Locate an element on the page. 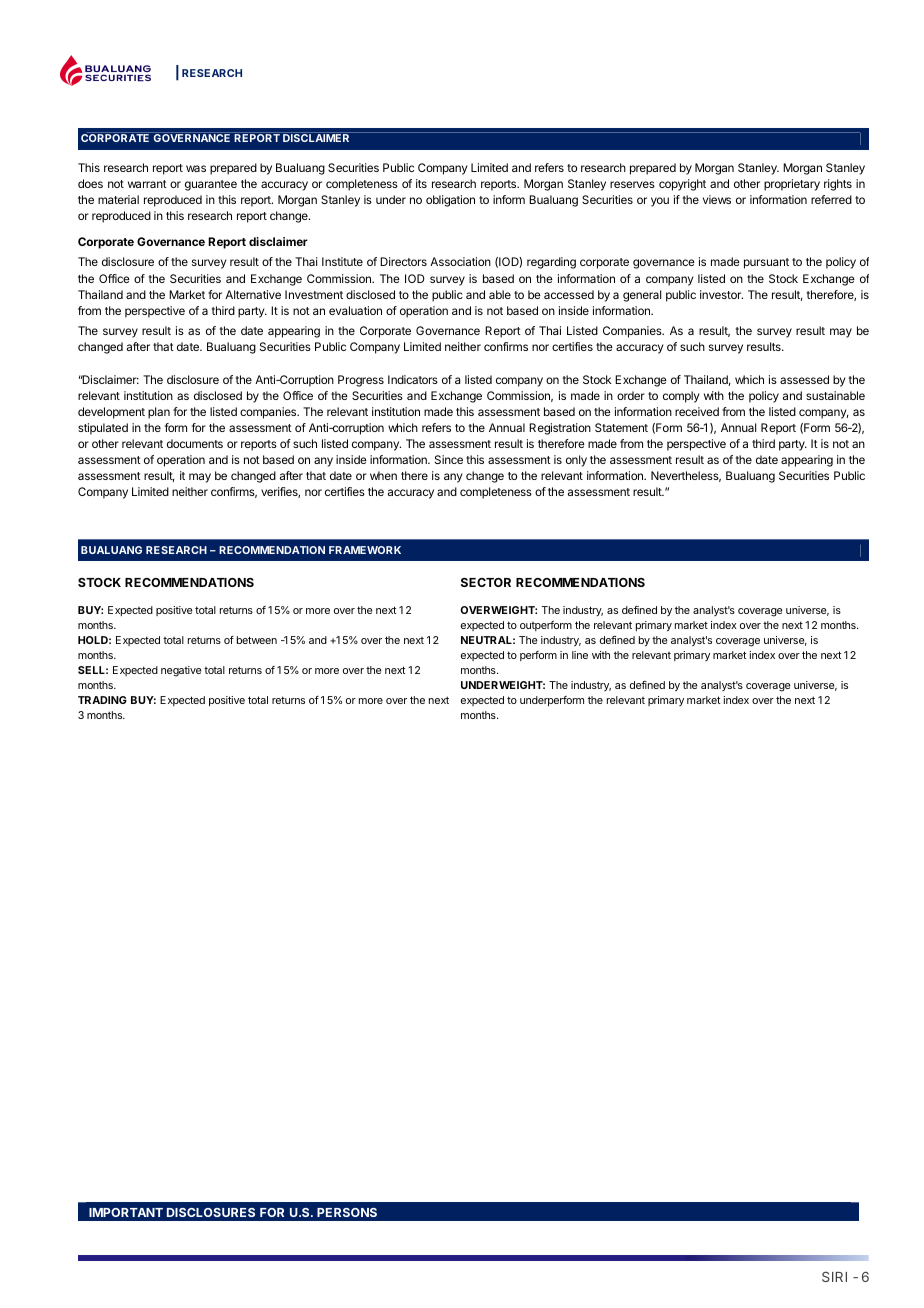 The width and height of the document is (924, 1308). SECTOR is located at coordinates (486, 582).
